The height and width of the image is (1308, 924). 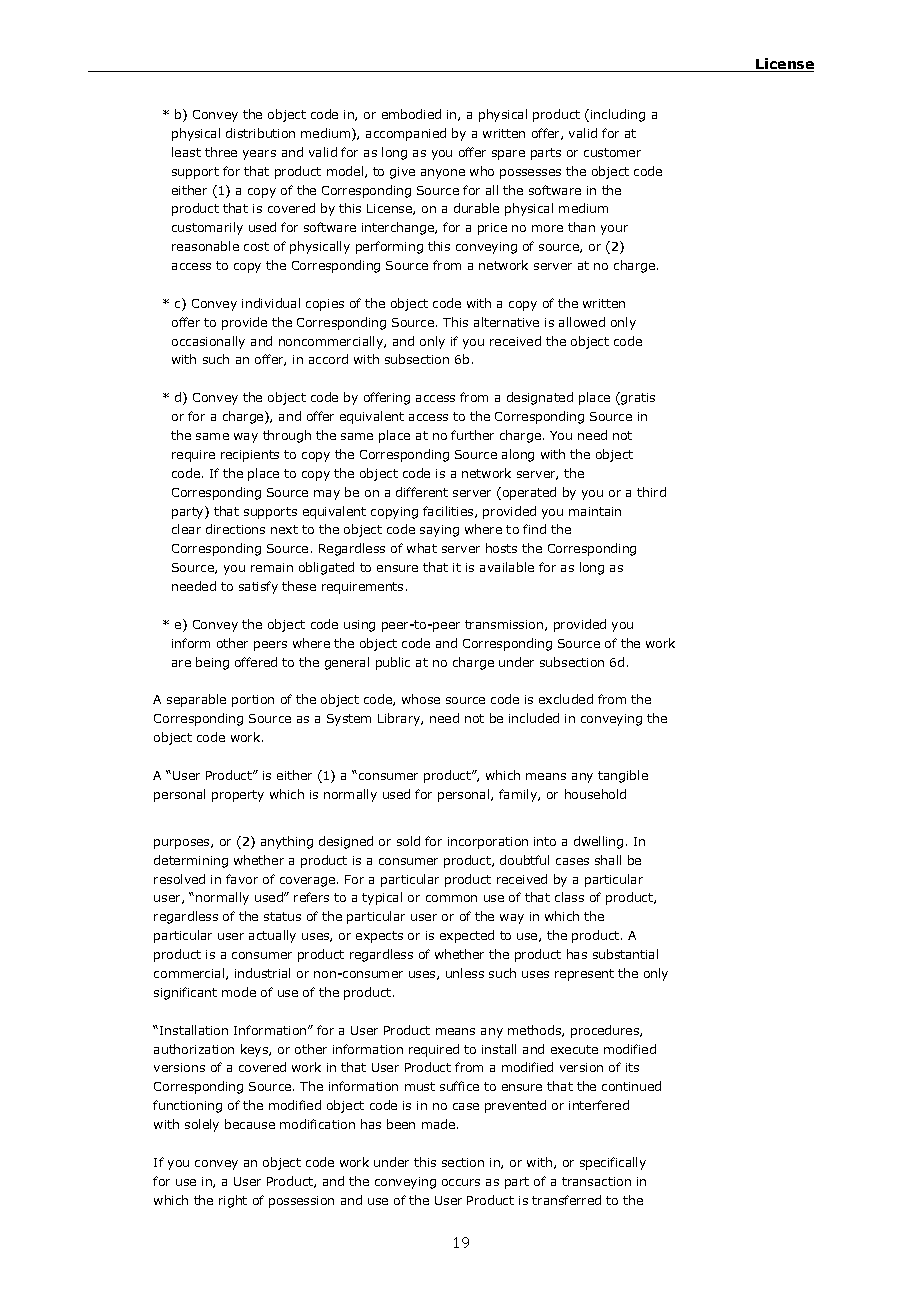 I want to click on maintain, so click(x=595, y=511).
